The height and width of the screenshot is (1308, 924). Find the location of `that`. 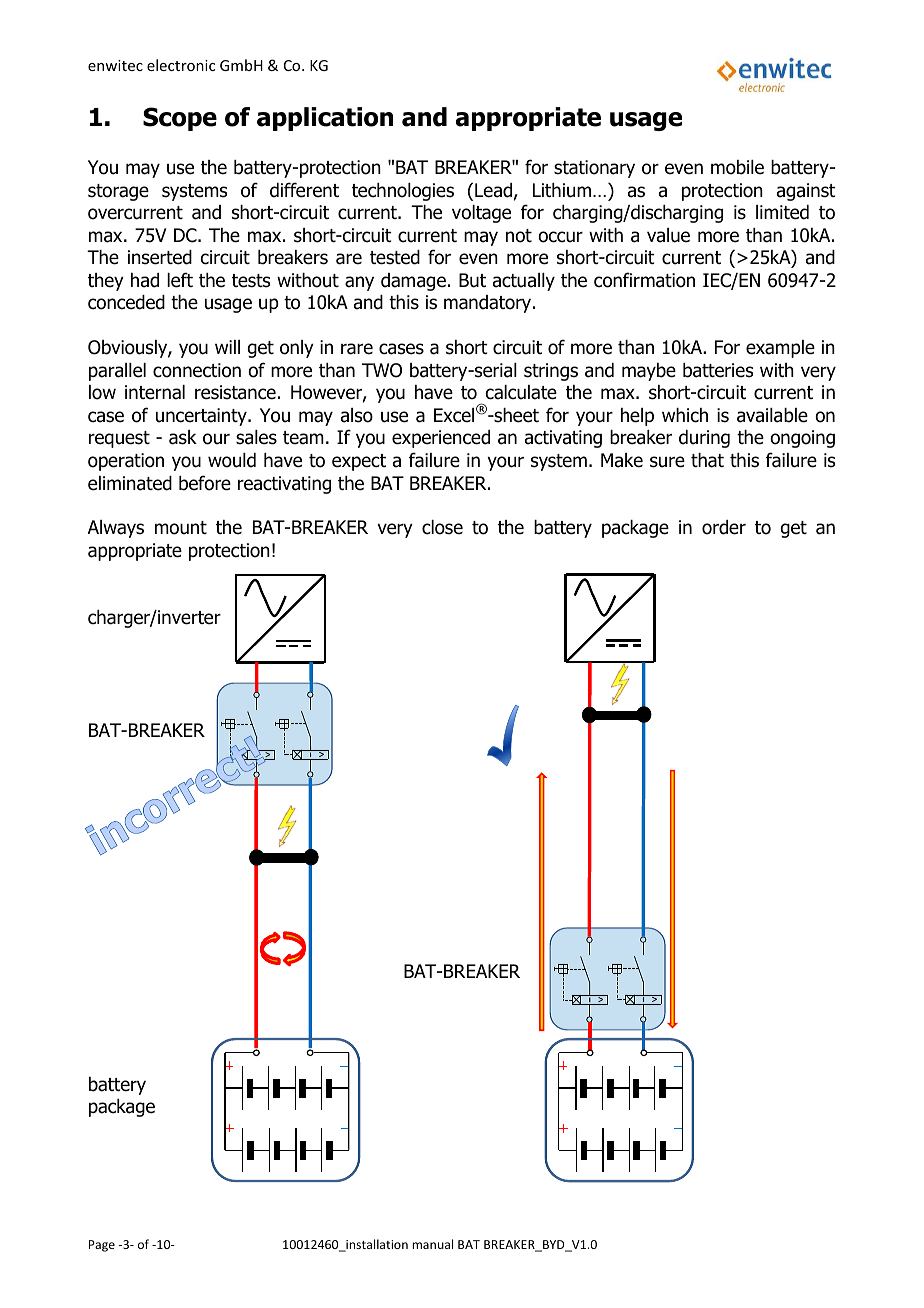

that is located at coordinates (707, 460).
